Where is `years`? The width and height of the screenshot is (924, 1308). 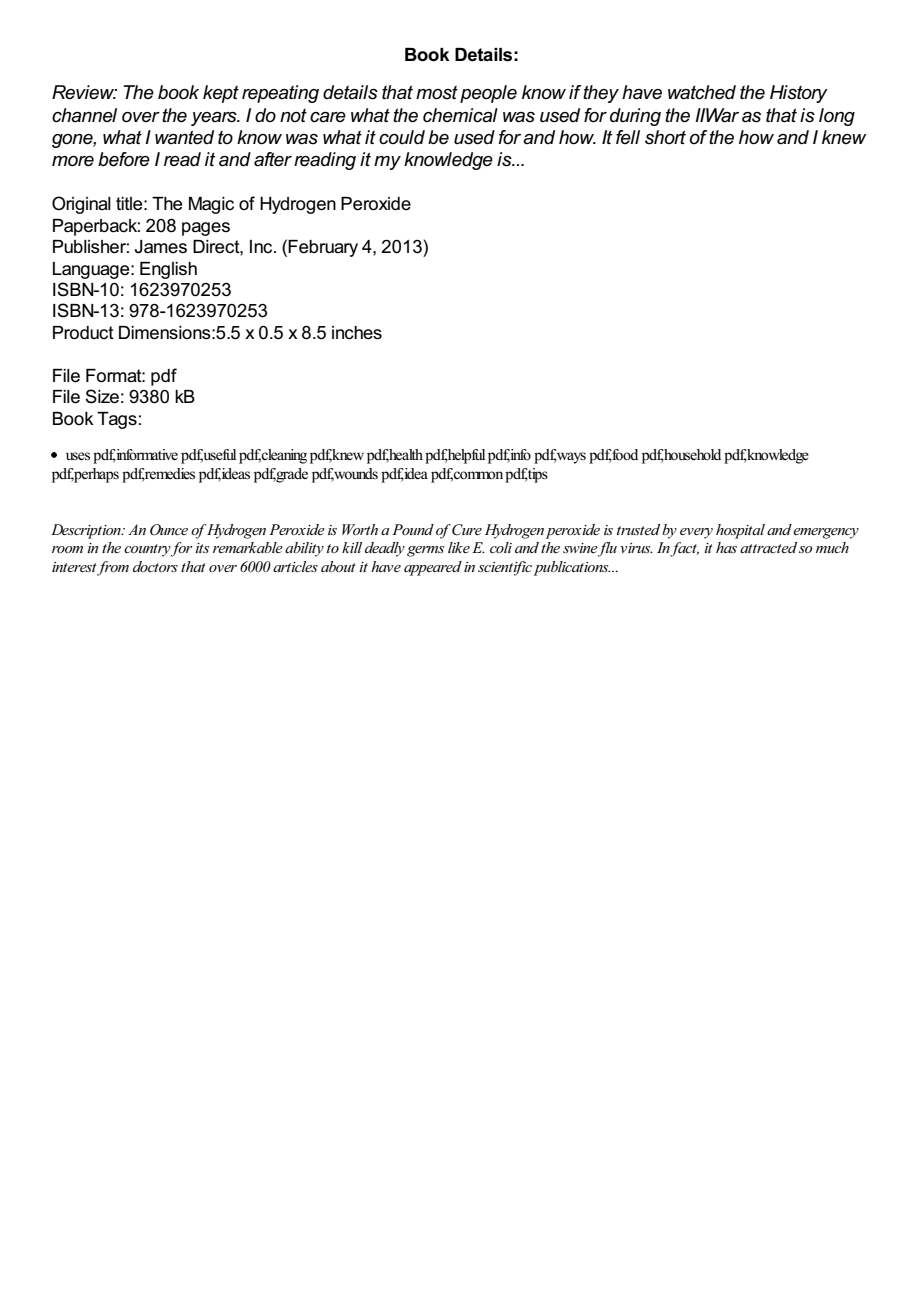
years is located at coordinates (215, 119).
